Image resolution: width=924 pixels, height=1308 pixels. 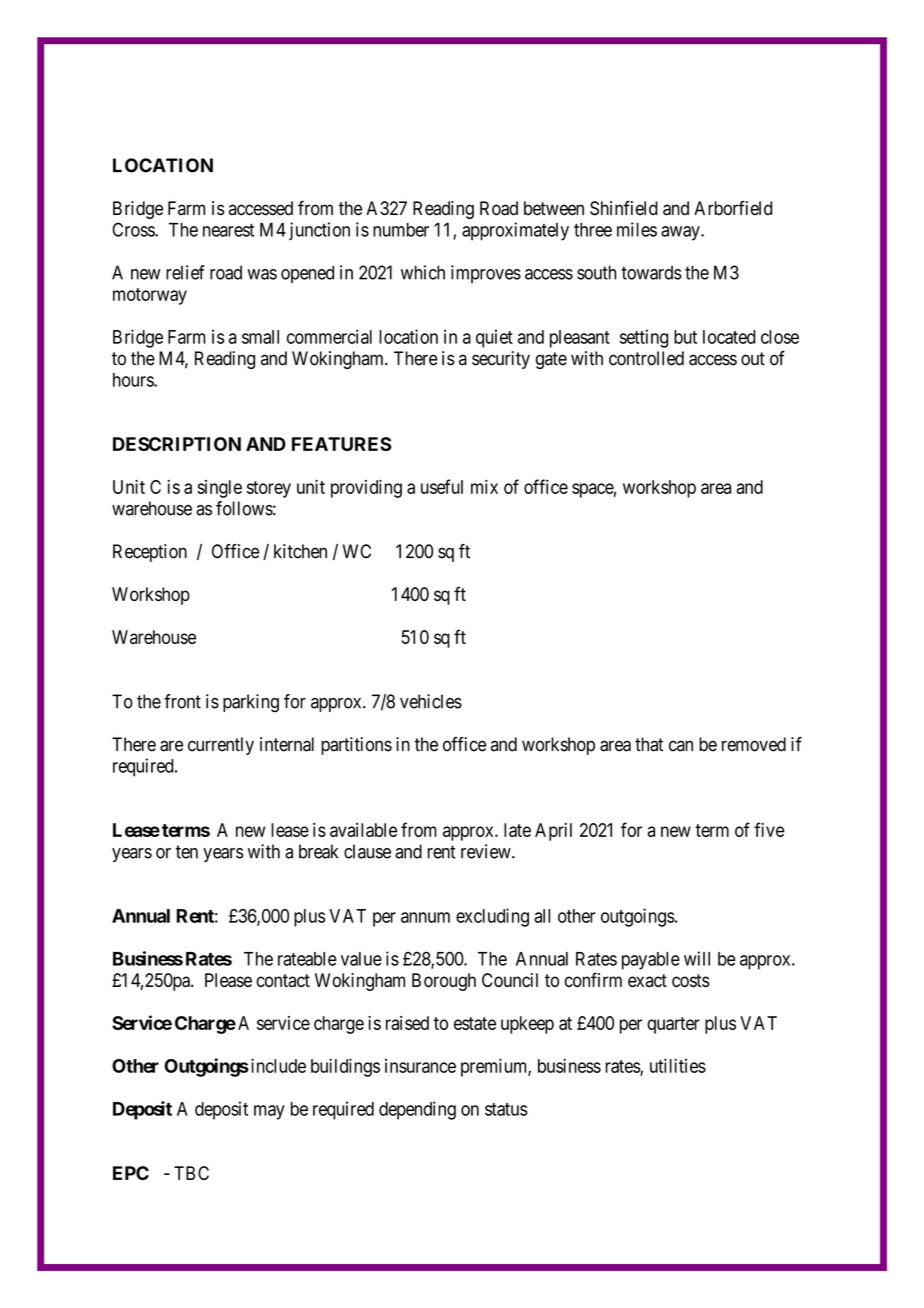 What do you see at coordinates (431, 701) in the document?
I see `vehicles` at bounding box center [431, 701].
